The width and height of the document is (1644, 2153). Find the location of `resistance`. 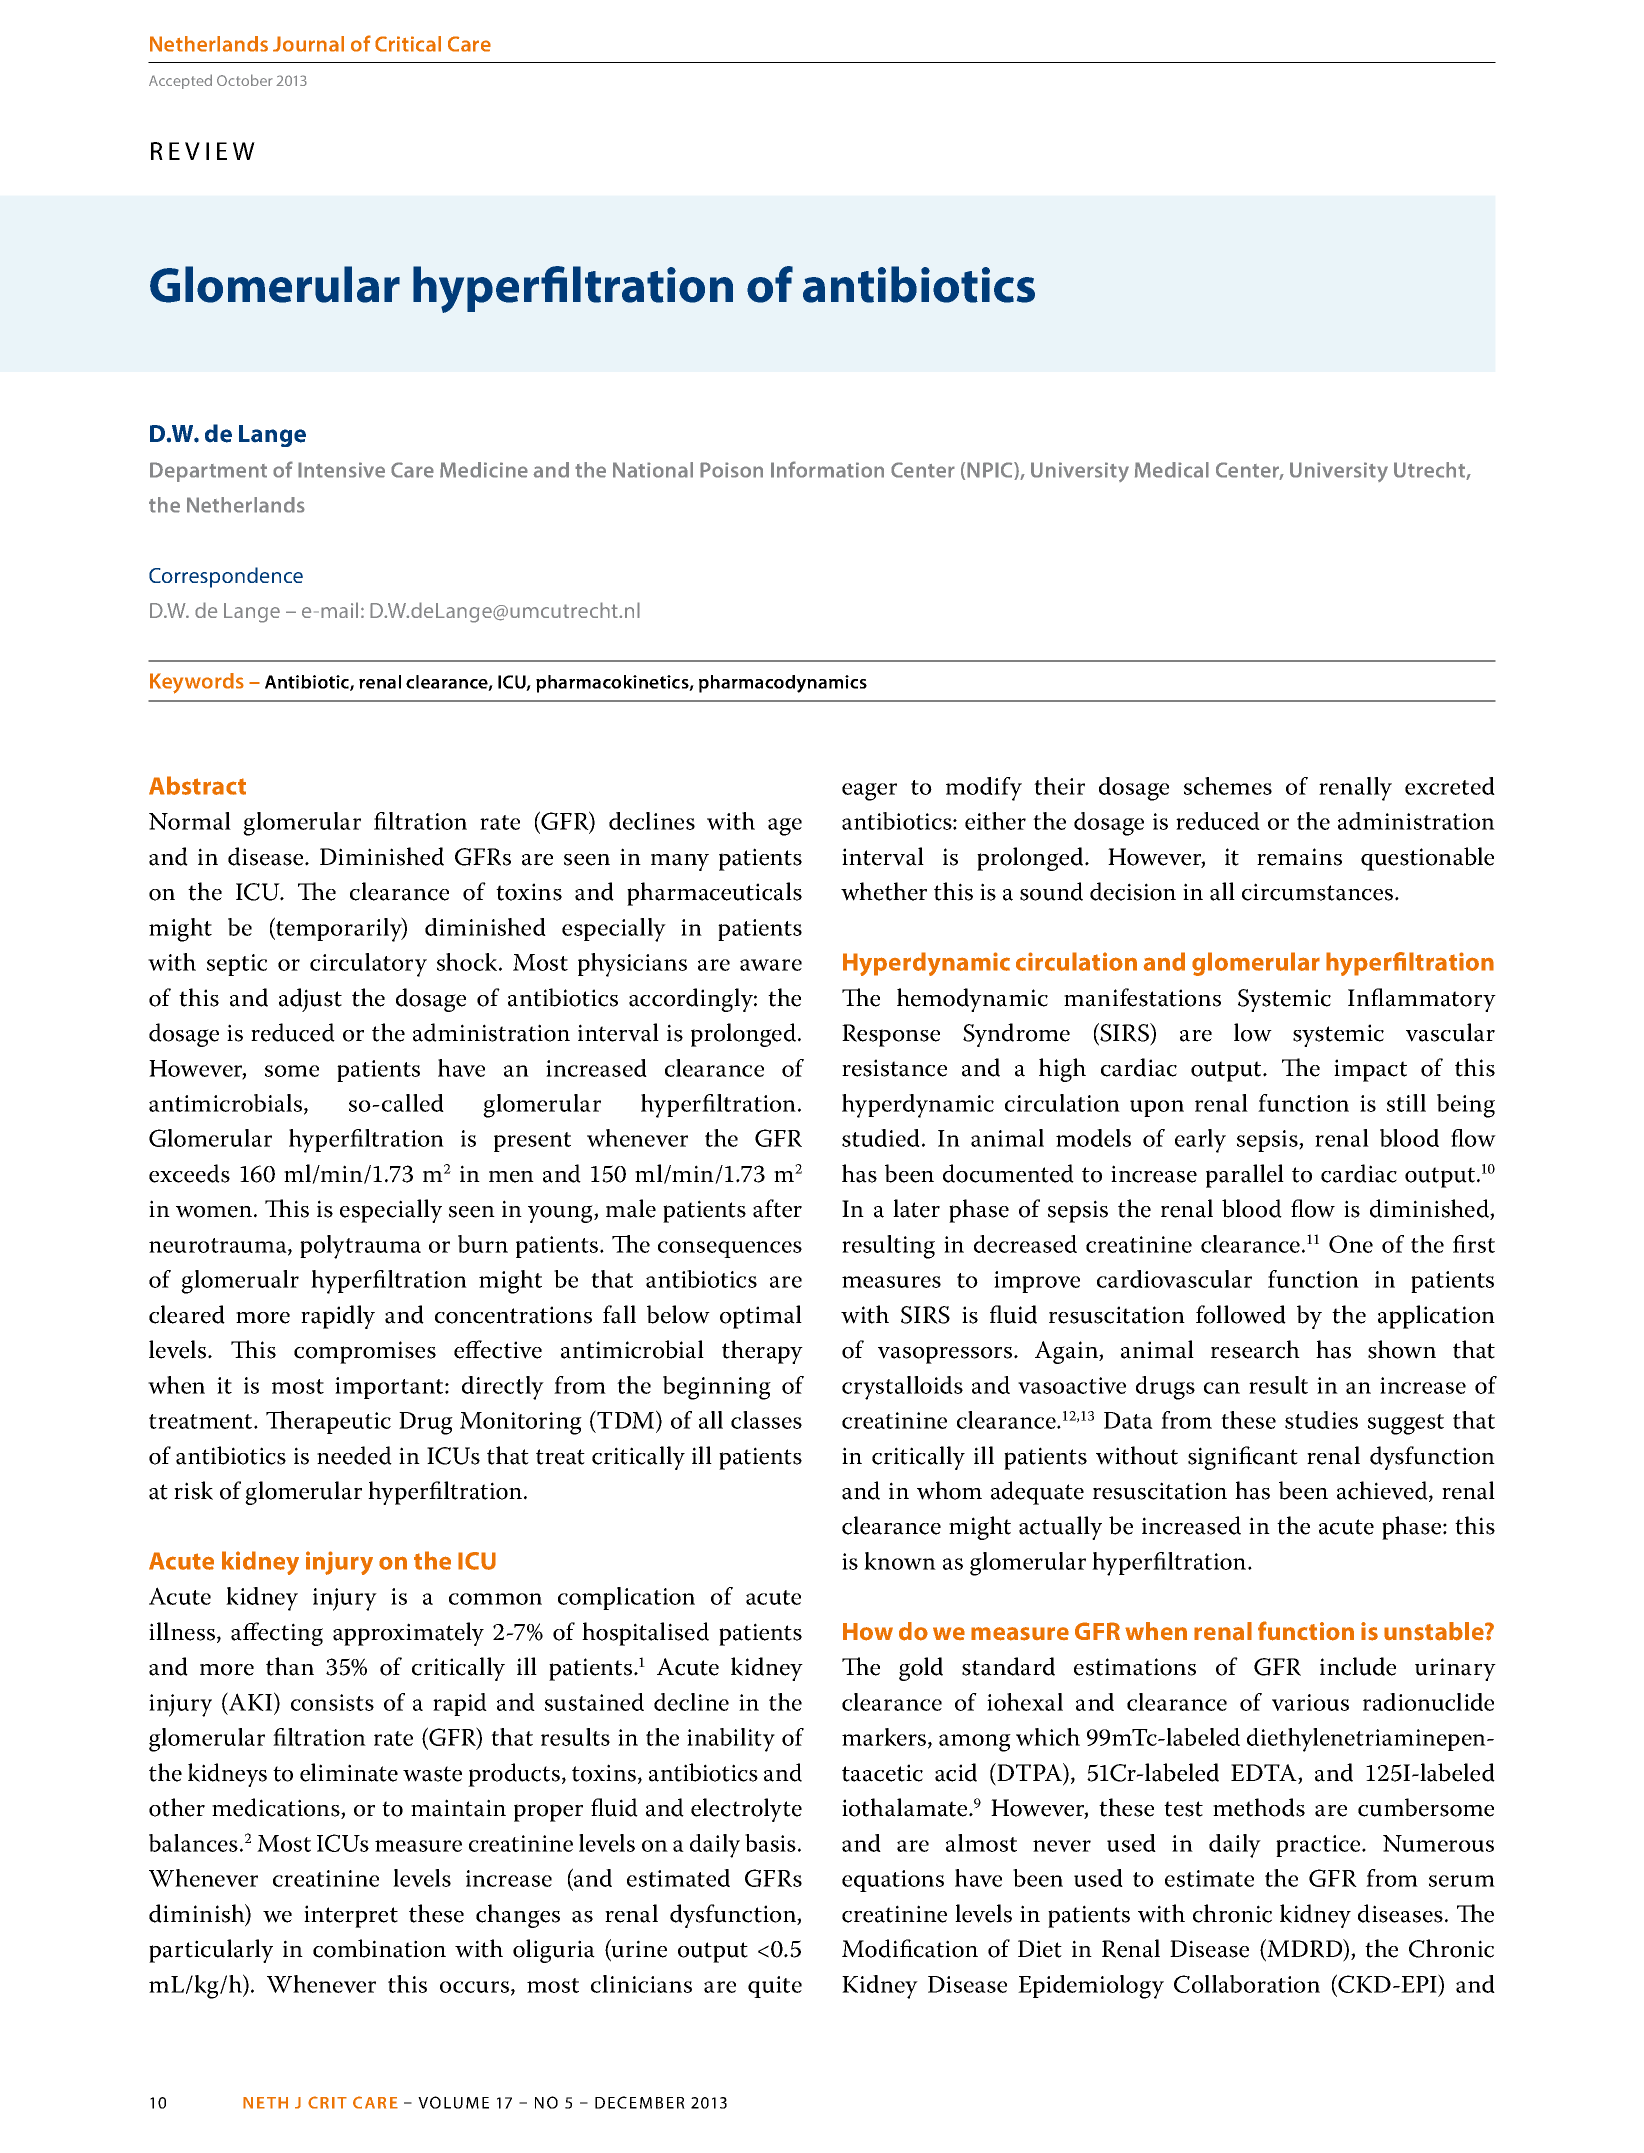

resistance is located at coordinates (894, 1068).
